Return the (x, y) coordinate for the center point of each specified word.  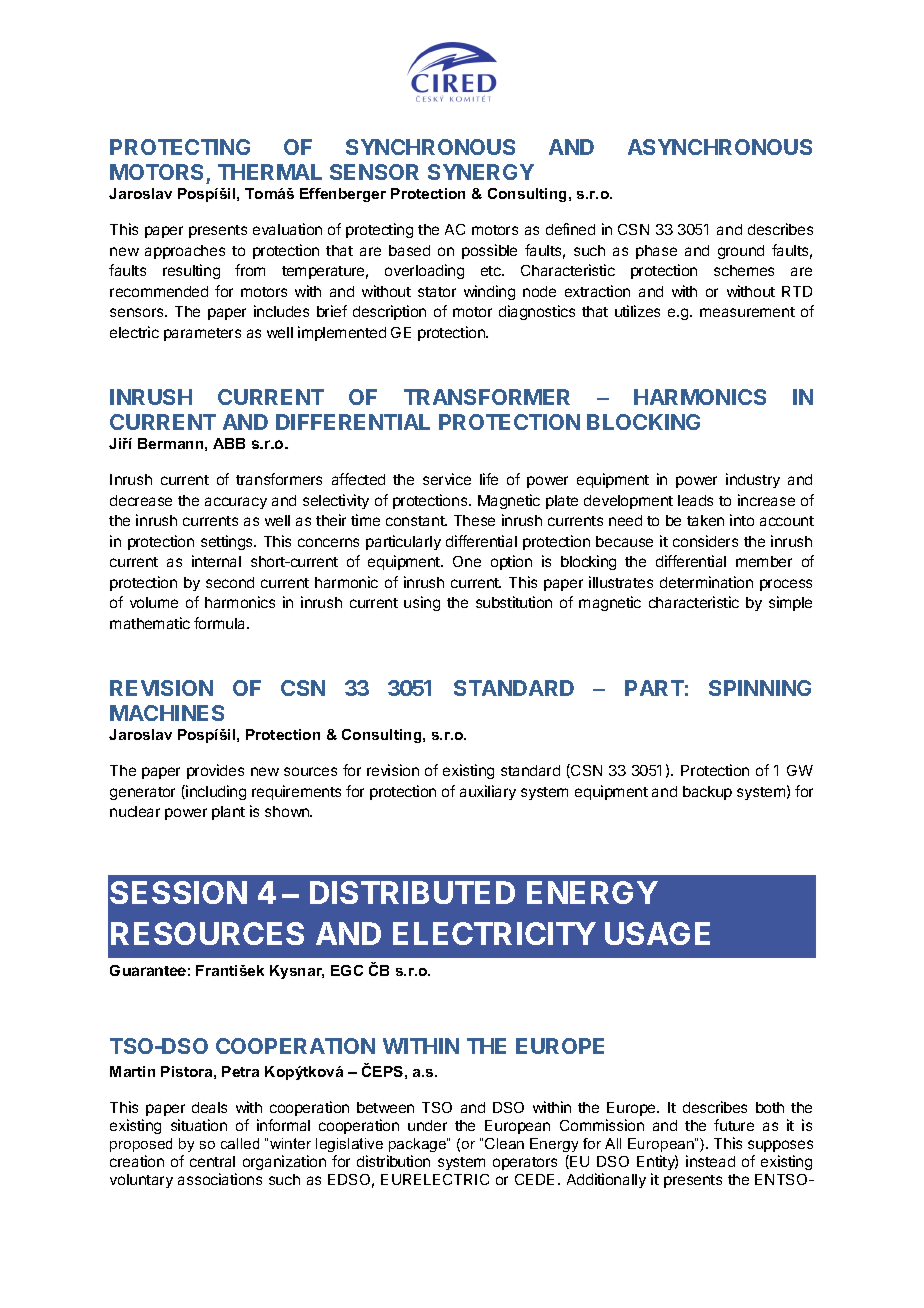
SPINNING (760, 688)
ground (741, 252)
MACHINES (167, 713)
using (422, 603)
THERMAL (270, 172)
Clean (504, 1143)
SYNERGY (481, 172)
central (212, 1161)
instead (710, 1161)
